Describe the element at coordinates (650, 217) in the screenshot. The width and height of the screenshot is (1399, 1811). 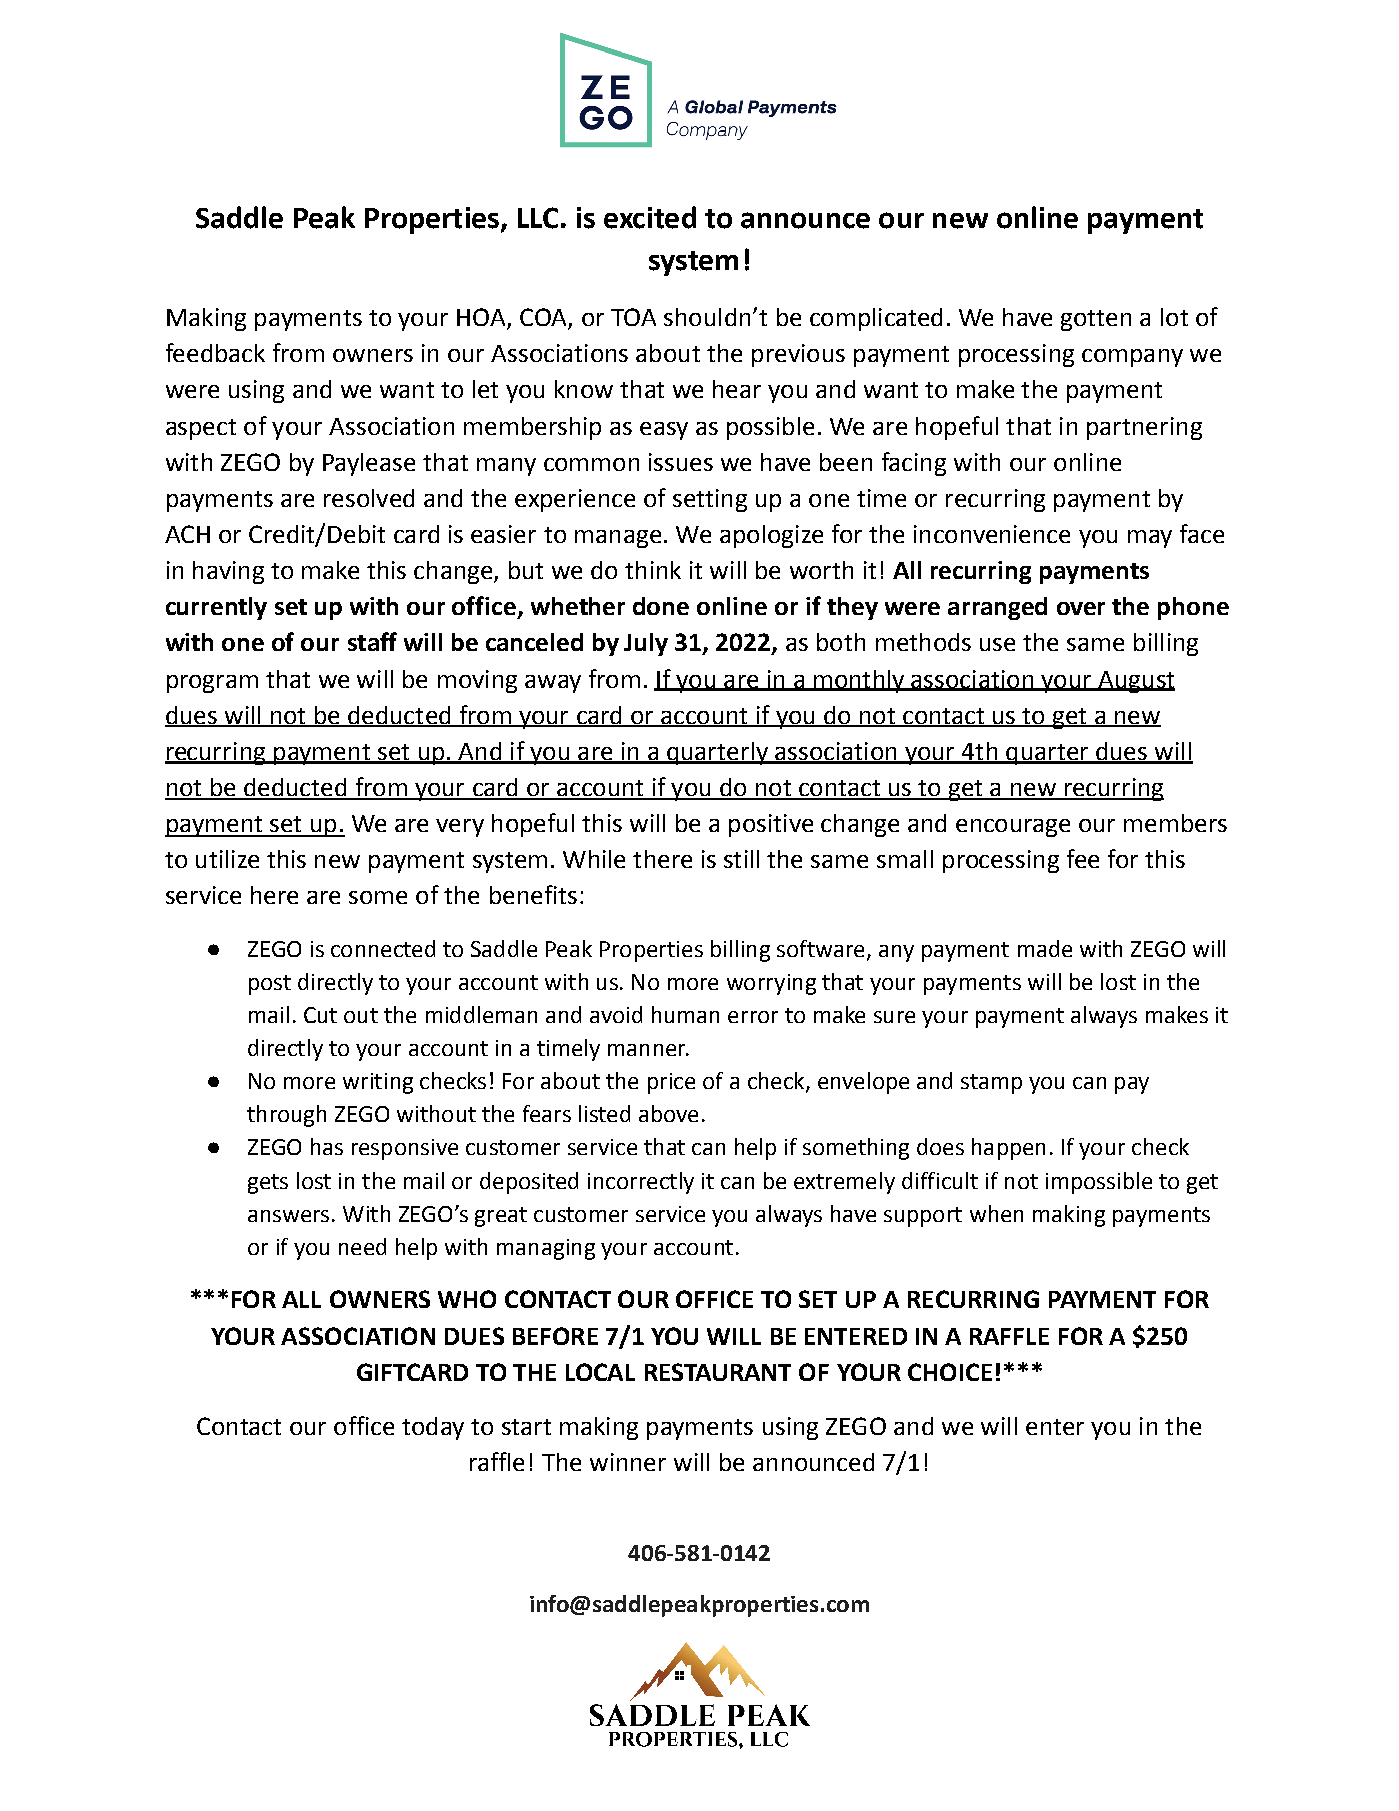
I see `excited` at that location.
